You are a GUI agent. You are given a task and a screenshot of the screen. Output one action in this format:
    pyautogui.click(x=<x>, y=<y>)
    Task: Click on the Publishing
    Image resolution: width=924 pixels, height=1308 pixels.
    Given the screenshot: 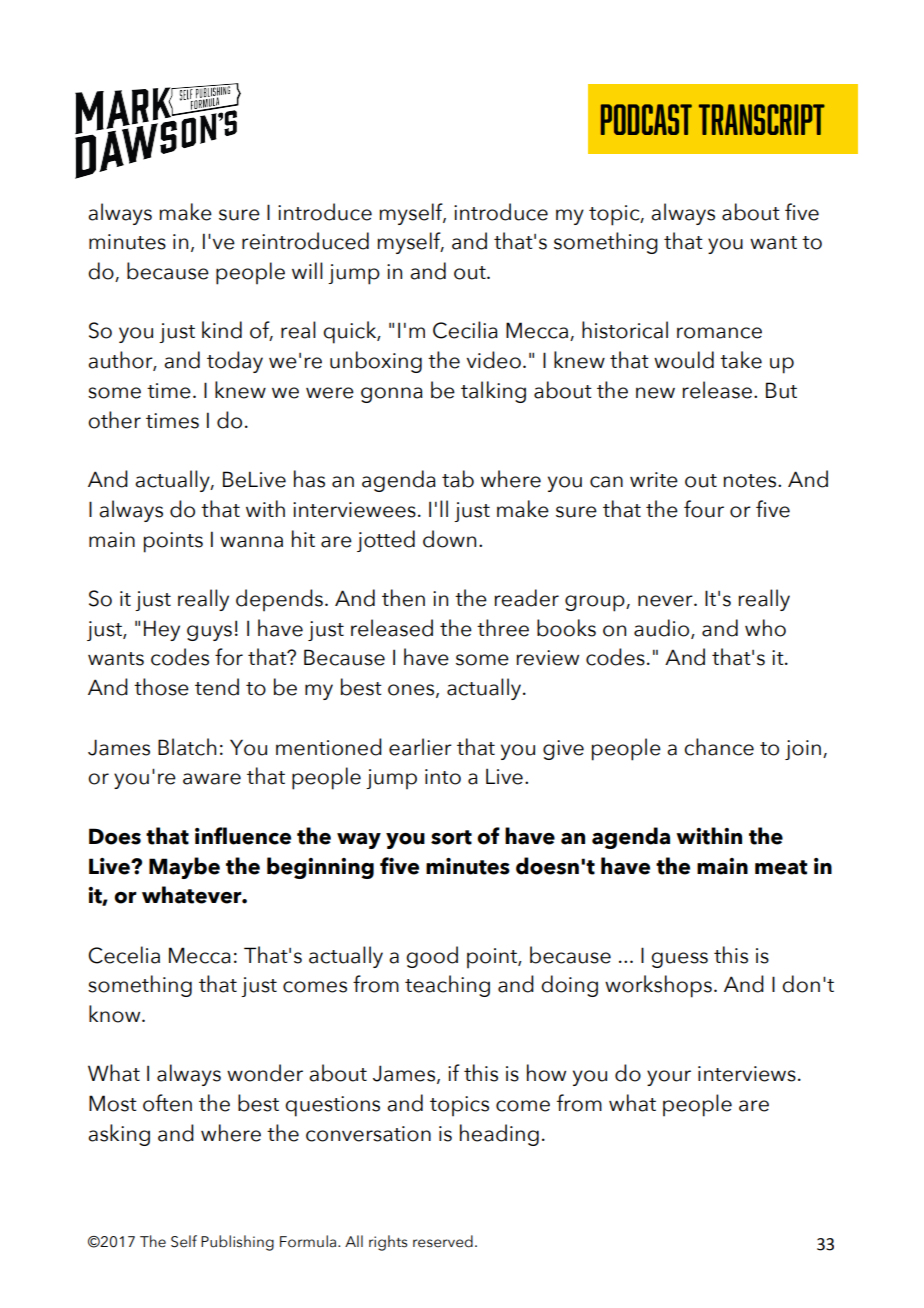 What is the action you would take?
    pyautogui.click(x=237, y=1243)
